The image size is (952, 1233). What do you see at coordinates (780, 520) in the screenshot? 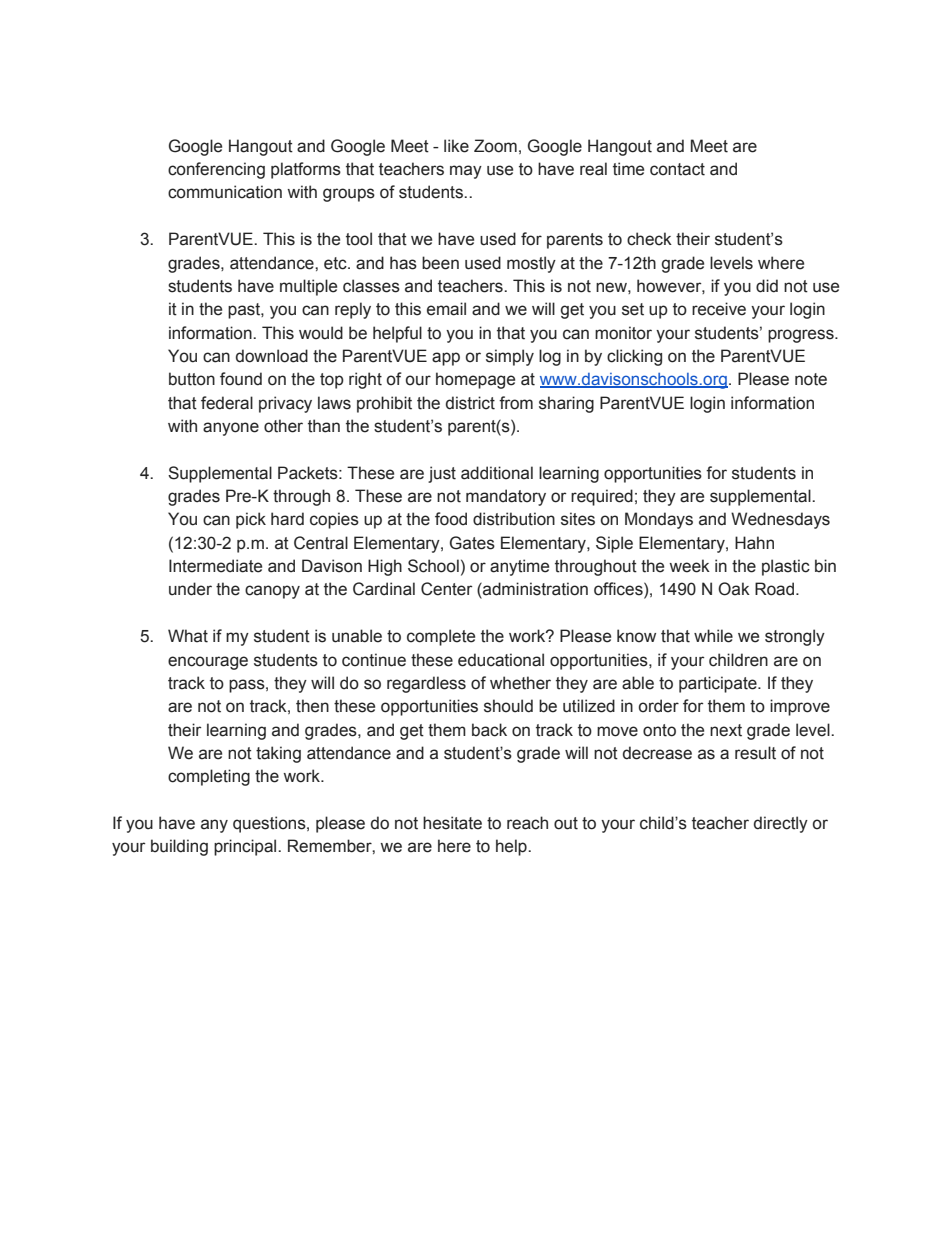
I see `Wednesdays` at bounding box center [780, 520].
